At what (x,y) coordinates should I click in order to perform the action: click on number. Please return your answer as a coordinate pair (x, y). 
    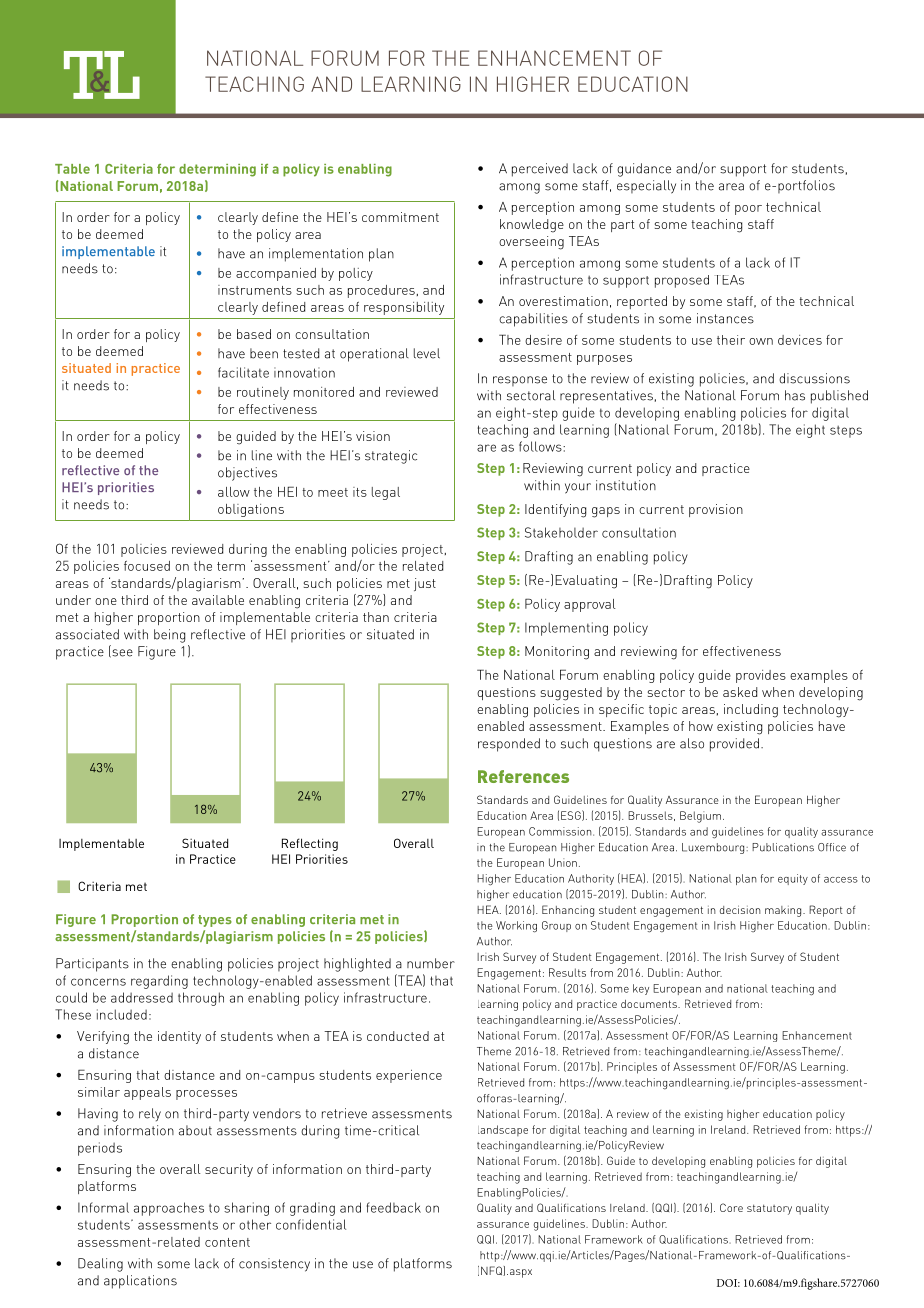
    Looking at the image, I should click on (431, 963).
